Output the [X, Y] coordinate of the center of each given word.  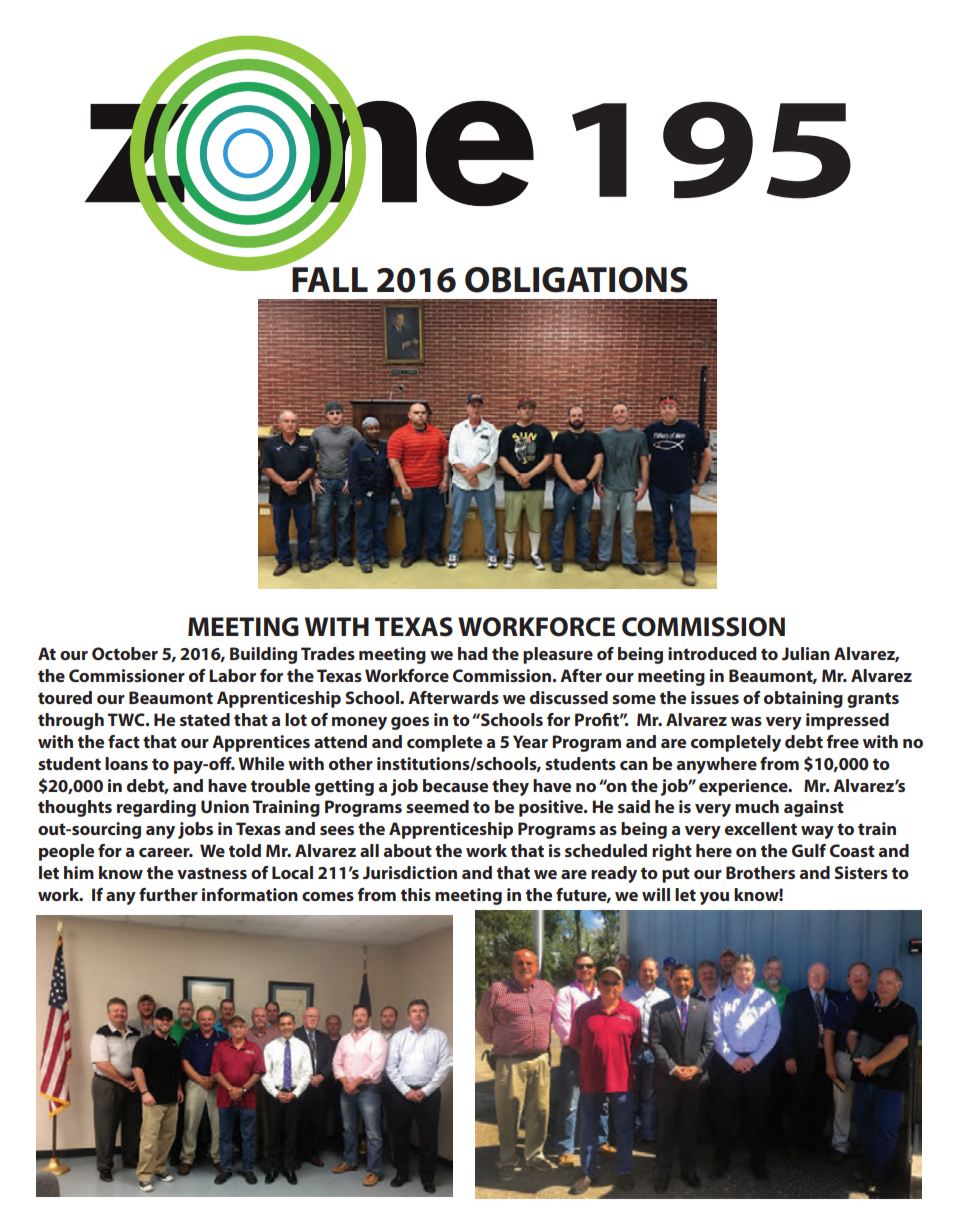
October [125, 653]
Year [530, 741]
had [473, 653]
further [168, 894]
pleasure [558, 655]
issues [715, 697]
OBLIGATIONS [576, 280]
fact [124, 741]
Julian [806, 653]
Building [263, 655]
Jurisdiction [410, 872]
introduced [712, 653]
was [746, 721]
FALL [330, 279]
